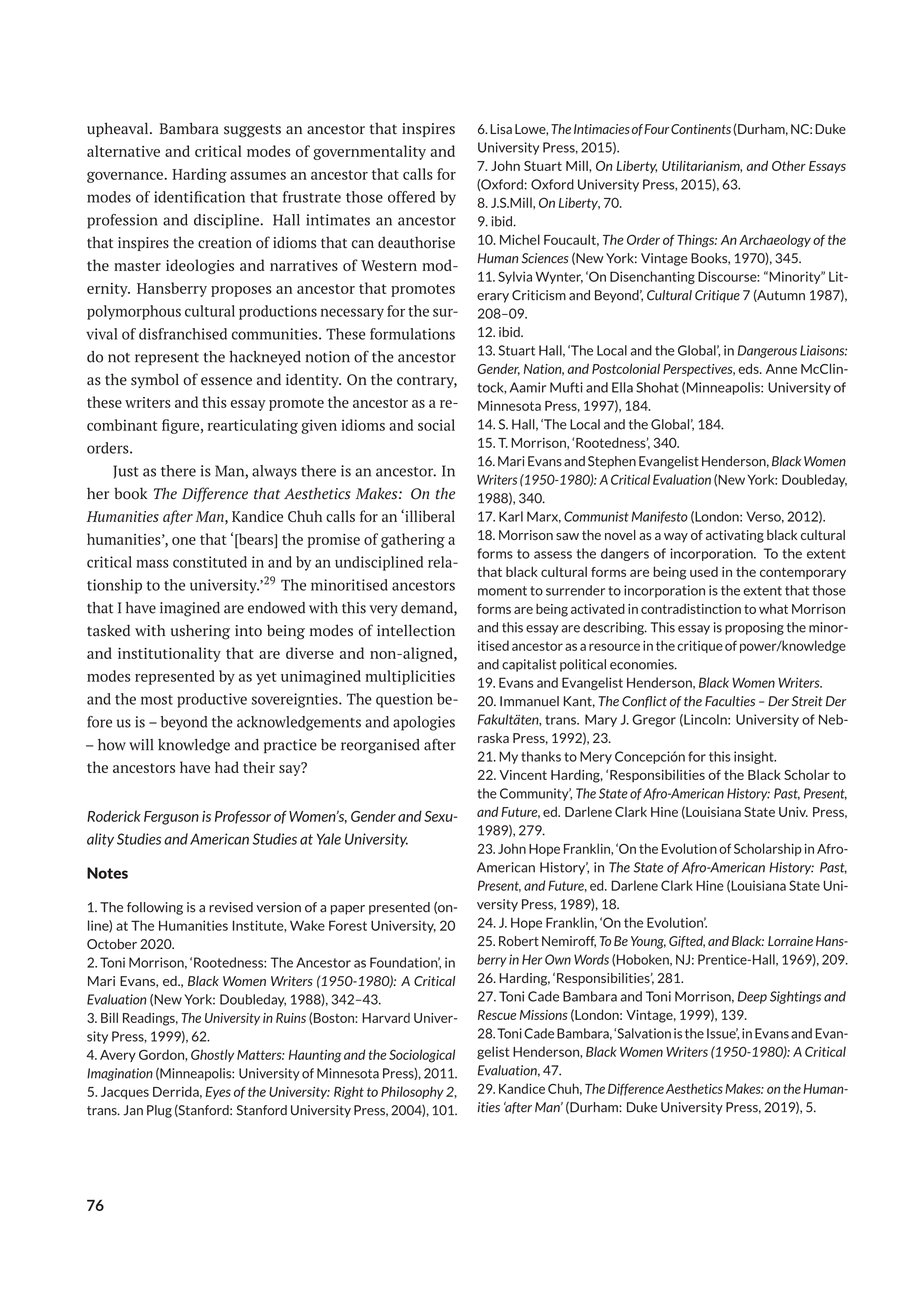  Describe the element at coordinates (502, 591) in the page. I see `moment` at that location.
